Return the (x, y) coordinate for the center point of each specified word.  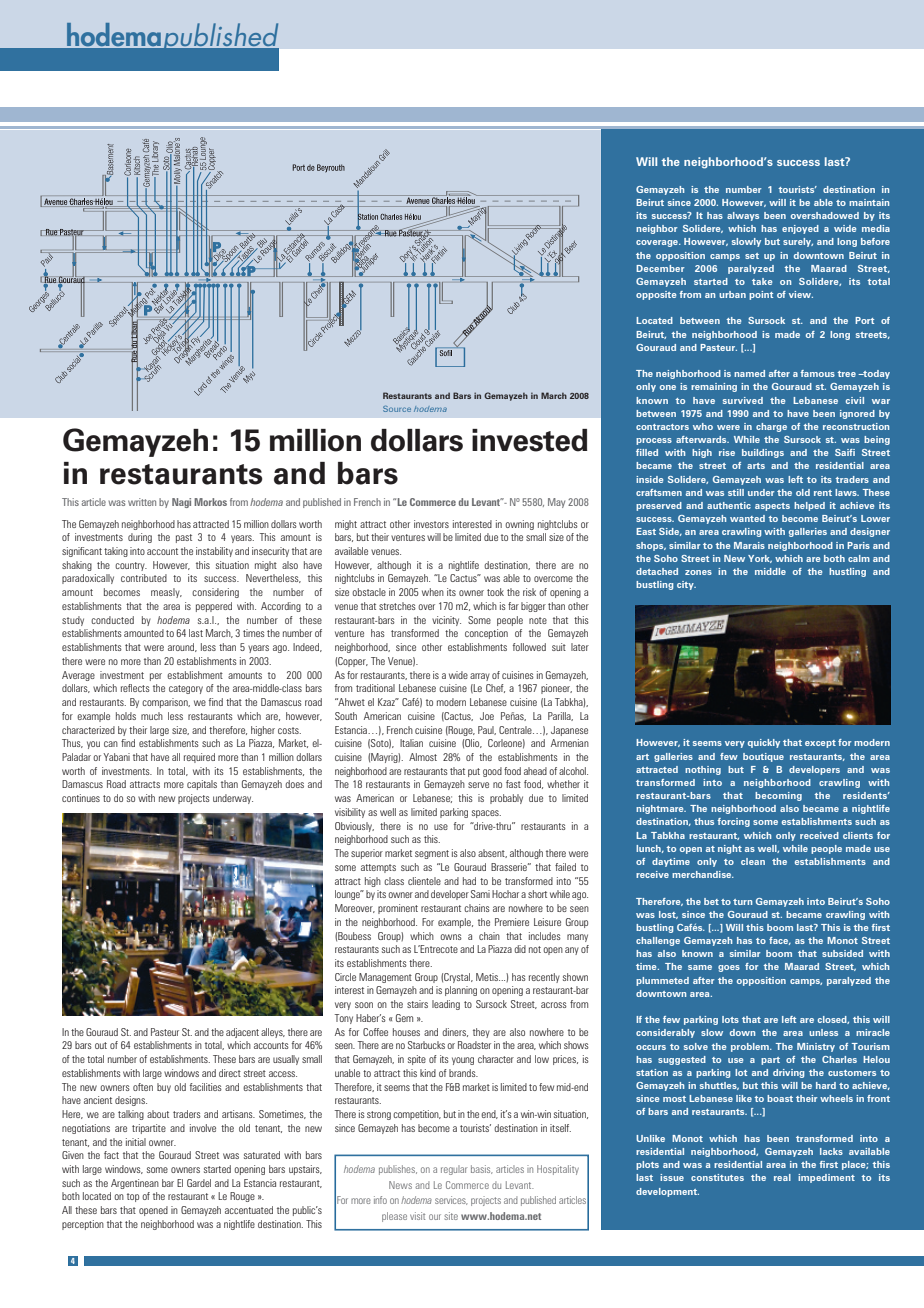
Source (397, 409)
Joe (487, 716)
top (133, 1197)
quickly (764, 743)
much (152, 716)
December (660, 268)
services (451, 1200)
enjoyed (800, 229)
